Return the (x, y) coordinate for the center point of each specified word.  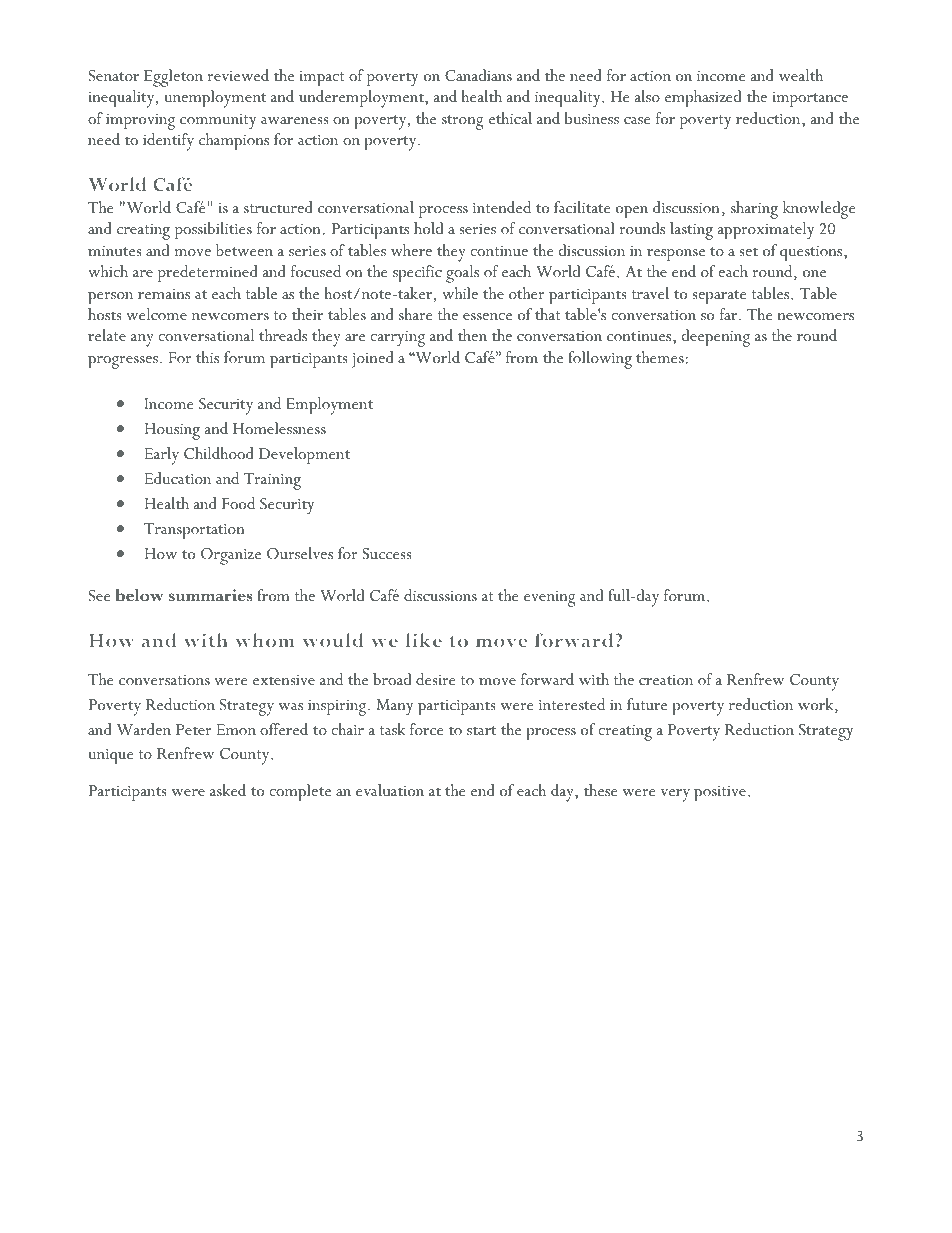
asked (228, 790)
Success (386, 554)
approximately (766, 231)
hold (428, 228)
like (424, 640)
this (207, 357)
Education (178, 478)
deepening (716, 338)
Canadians (478, 75)
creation (666, 680)
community (218, 122)
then (472, 335)
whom (265, 640)
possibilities (213, 230)
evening (550, 599)
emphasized (703, 98)
